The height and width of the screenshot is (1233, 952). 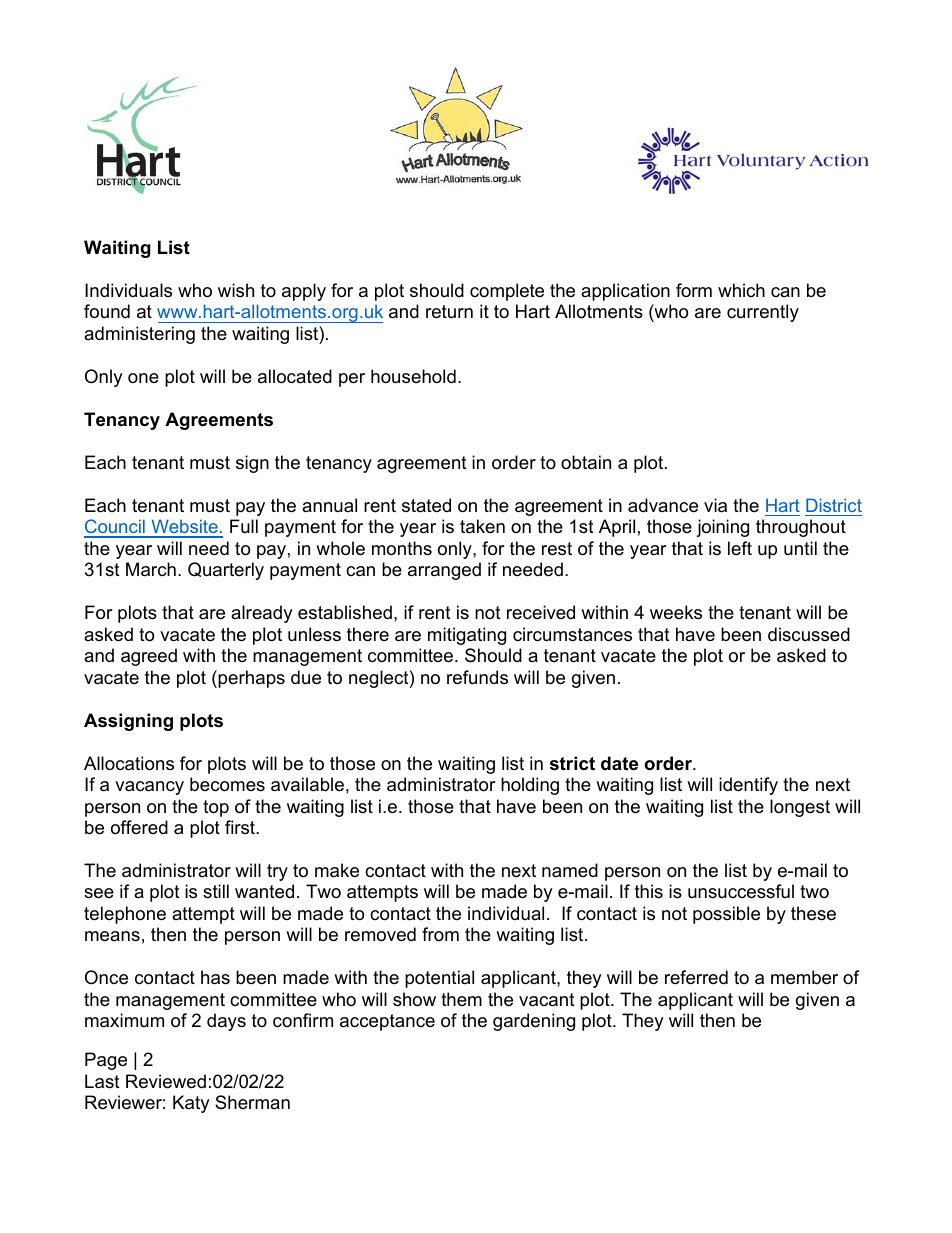 What do you see at coordinates (741, 290) in the screenshot?
I see `which` at bounding box center [741, 290].
